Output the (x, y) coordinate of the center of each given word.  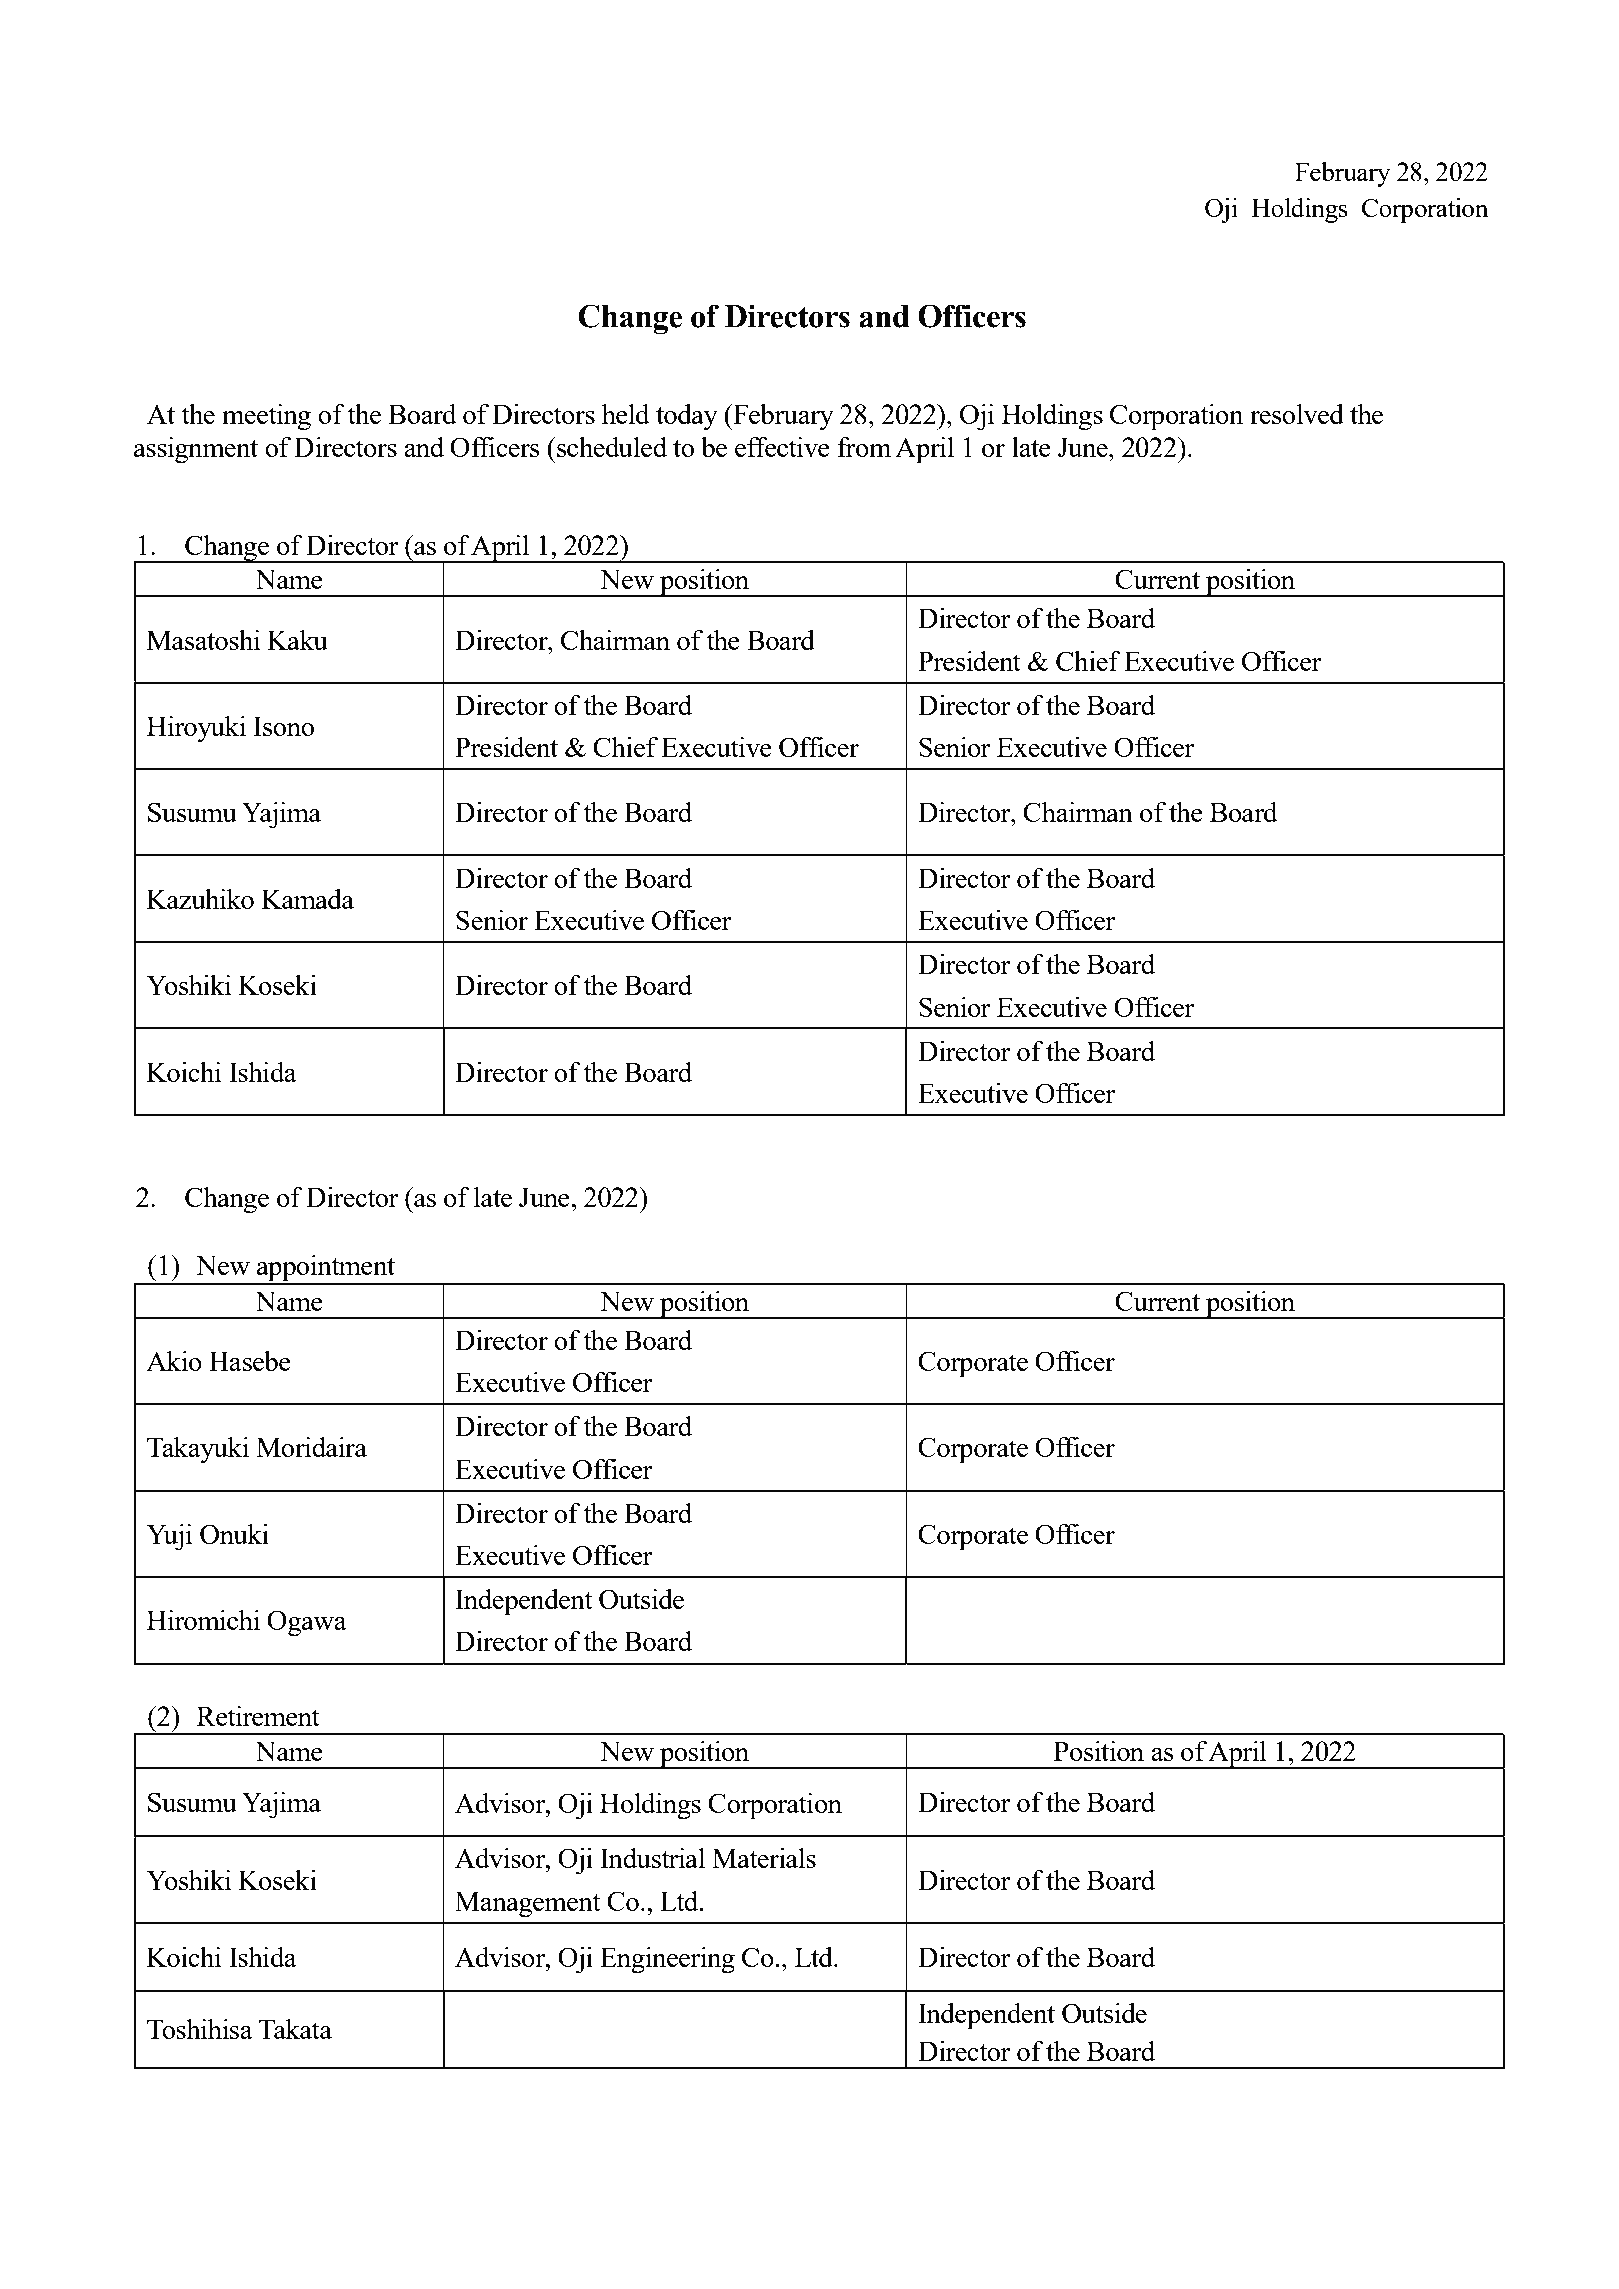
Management (528, 1904)
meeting (266, 417)
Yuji (170, 1537)
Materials (764, 1858)
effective (782, 447)
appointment (326, 1269)
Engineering (667, 1960)
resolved (1297, 414)
